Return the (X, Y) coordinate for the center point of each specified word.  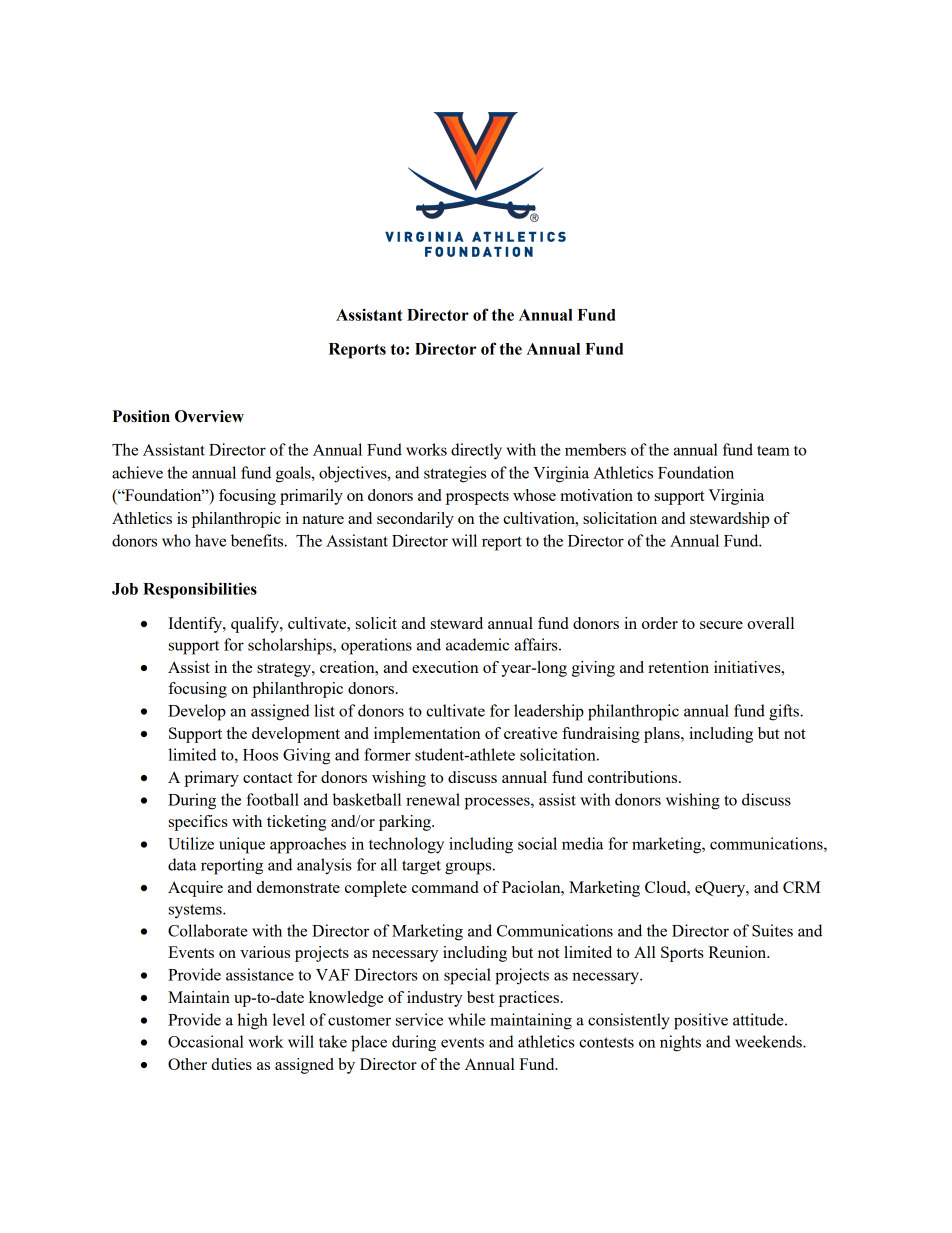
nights (680, 1043)
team (773, 450)
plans (663, 735)
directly (476, 451)
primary (211, 779)
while (466, 1019)
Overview (209, 416)
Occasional (206, 1041)
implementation (427, 735)
